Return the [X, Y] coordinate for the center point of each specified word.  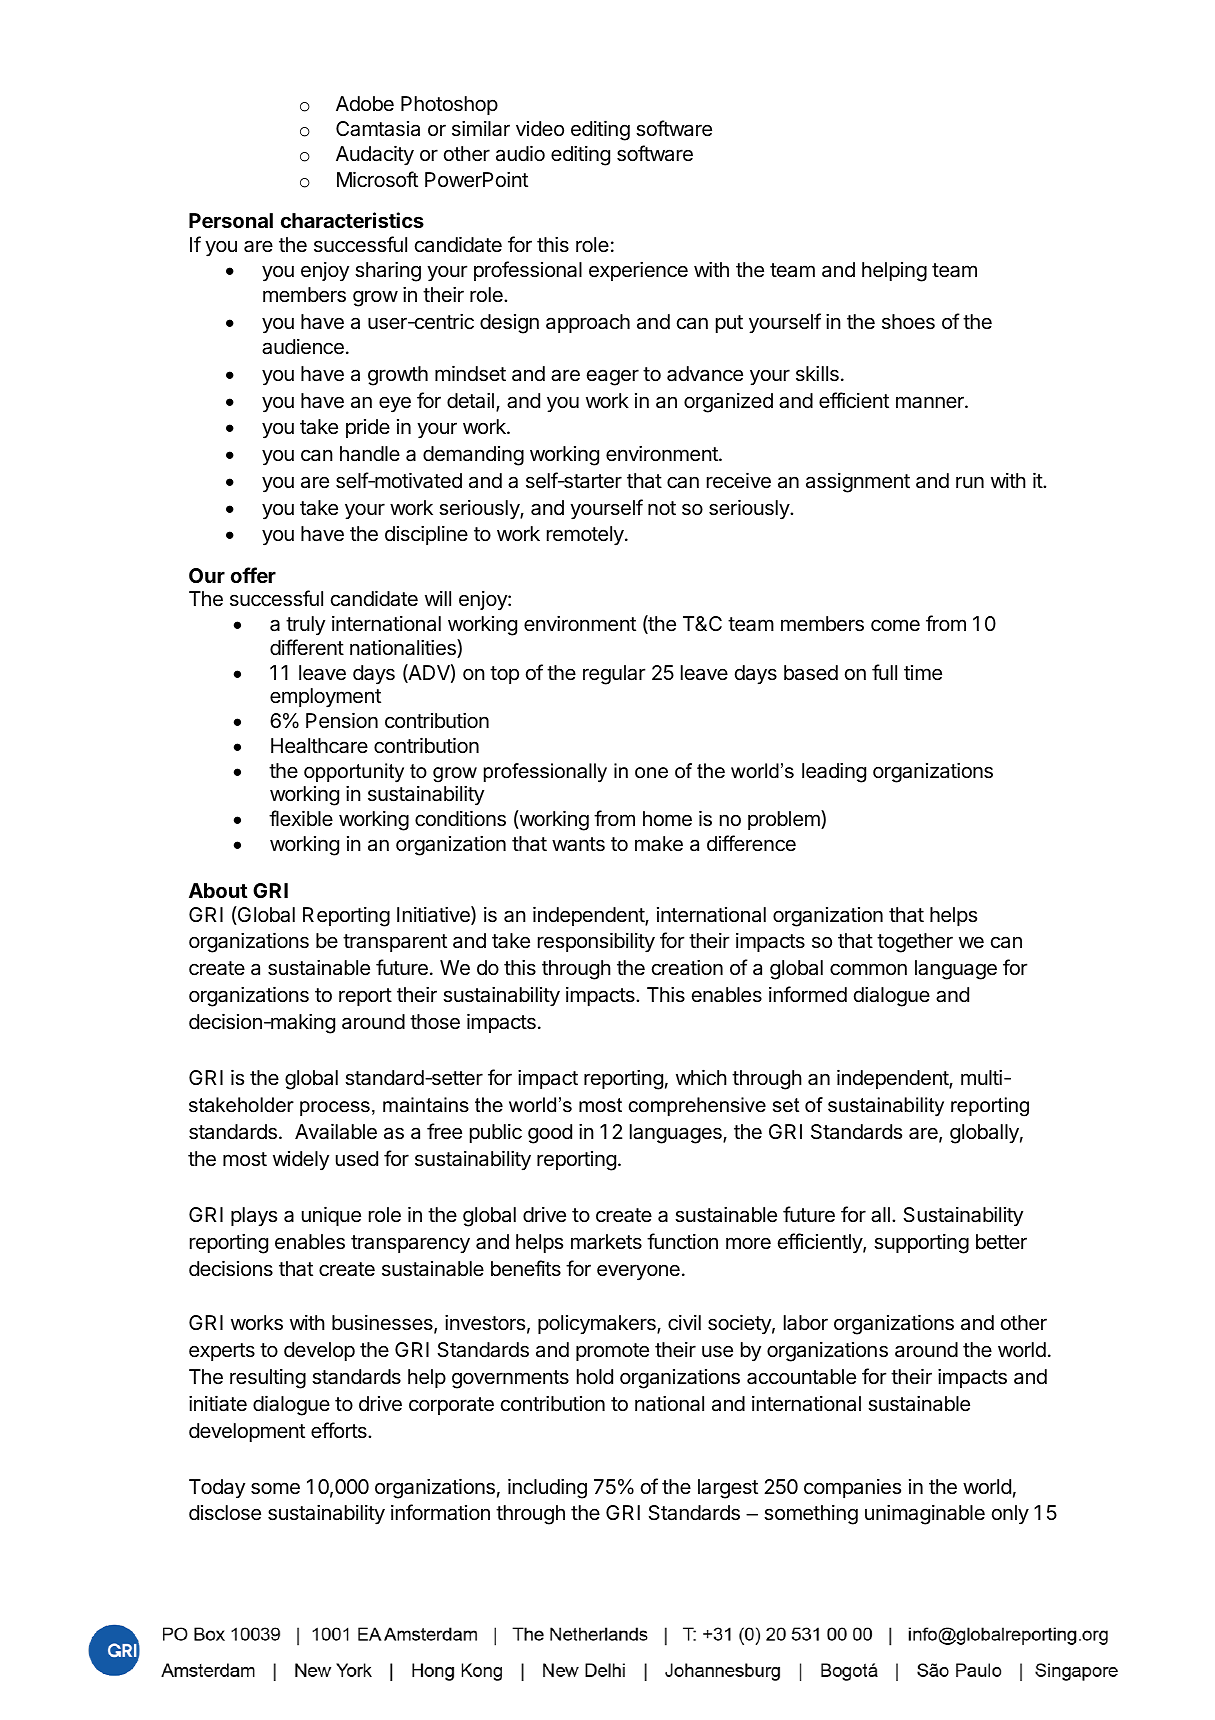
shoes [908, 322]
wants [578, 844]
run [970, 482]
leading [834, 773]
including [547, 1488]
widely [301, 1160]
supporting [921, 1244]
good [550, 1134]
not [662, 508]
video [540, 128]
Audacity [375, 155]
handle [370, 454]
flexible [301, 818]
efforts [340, 1430]
